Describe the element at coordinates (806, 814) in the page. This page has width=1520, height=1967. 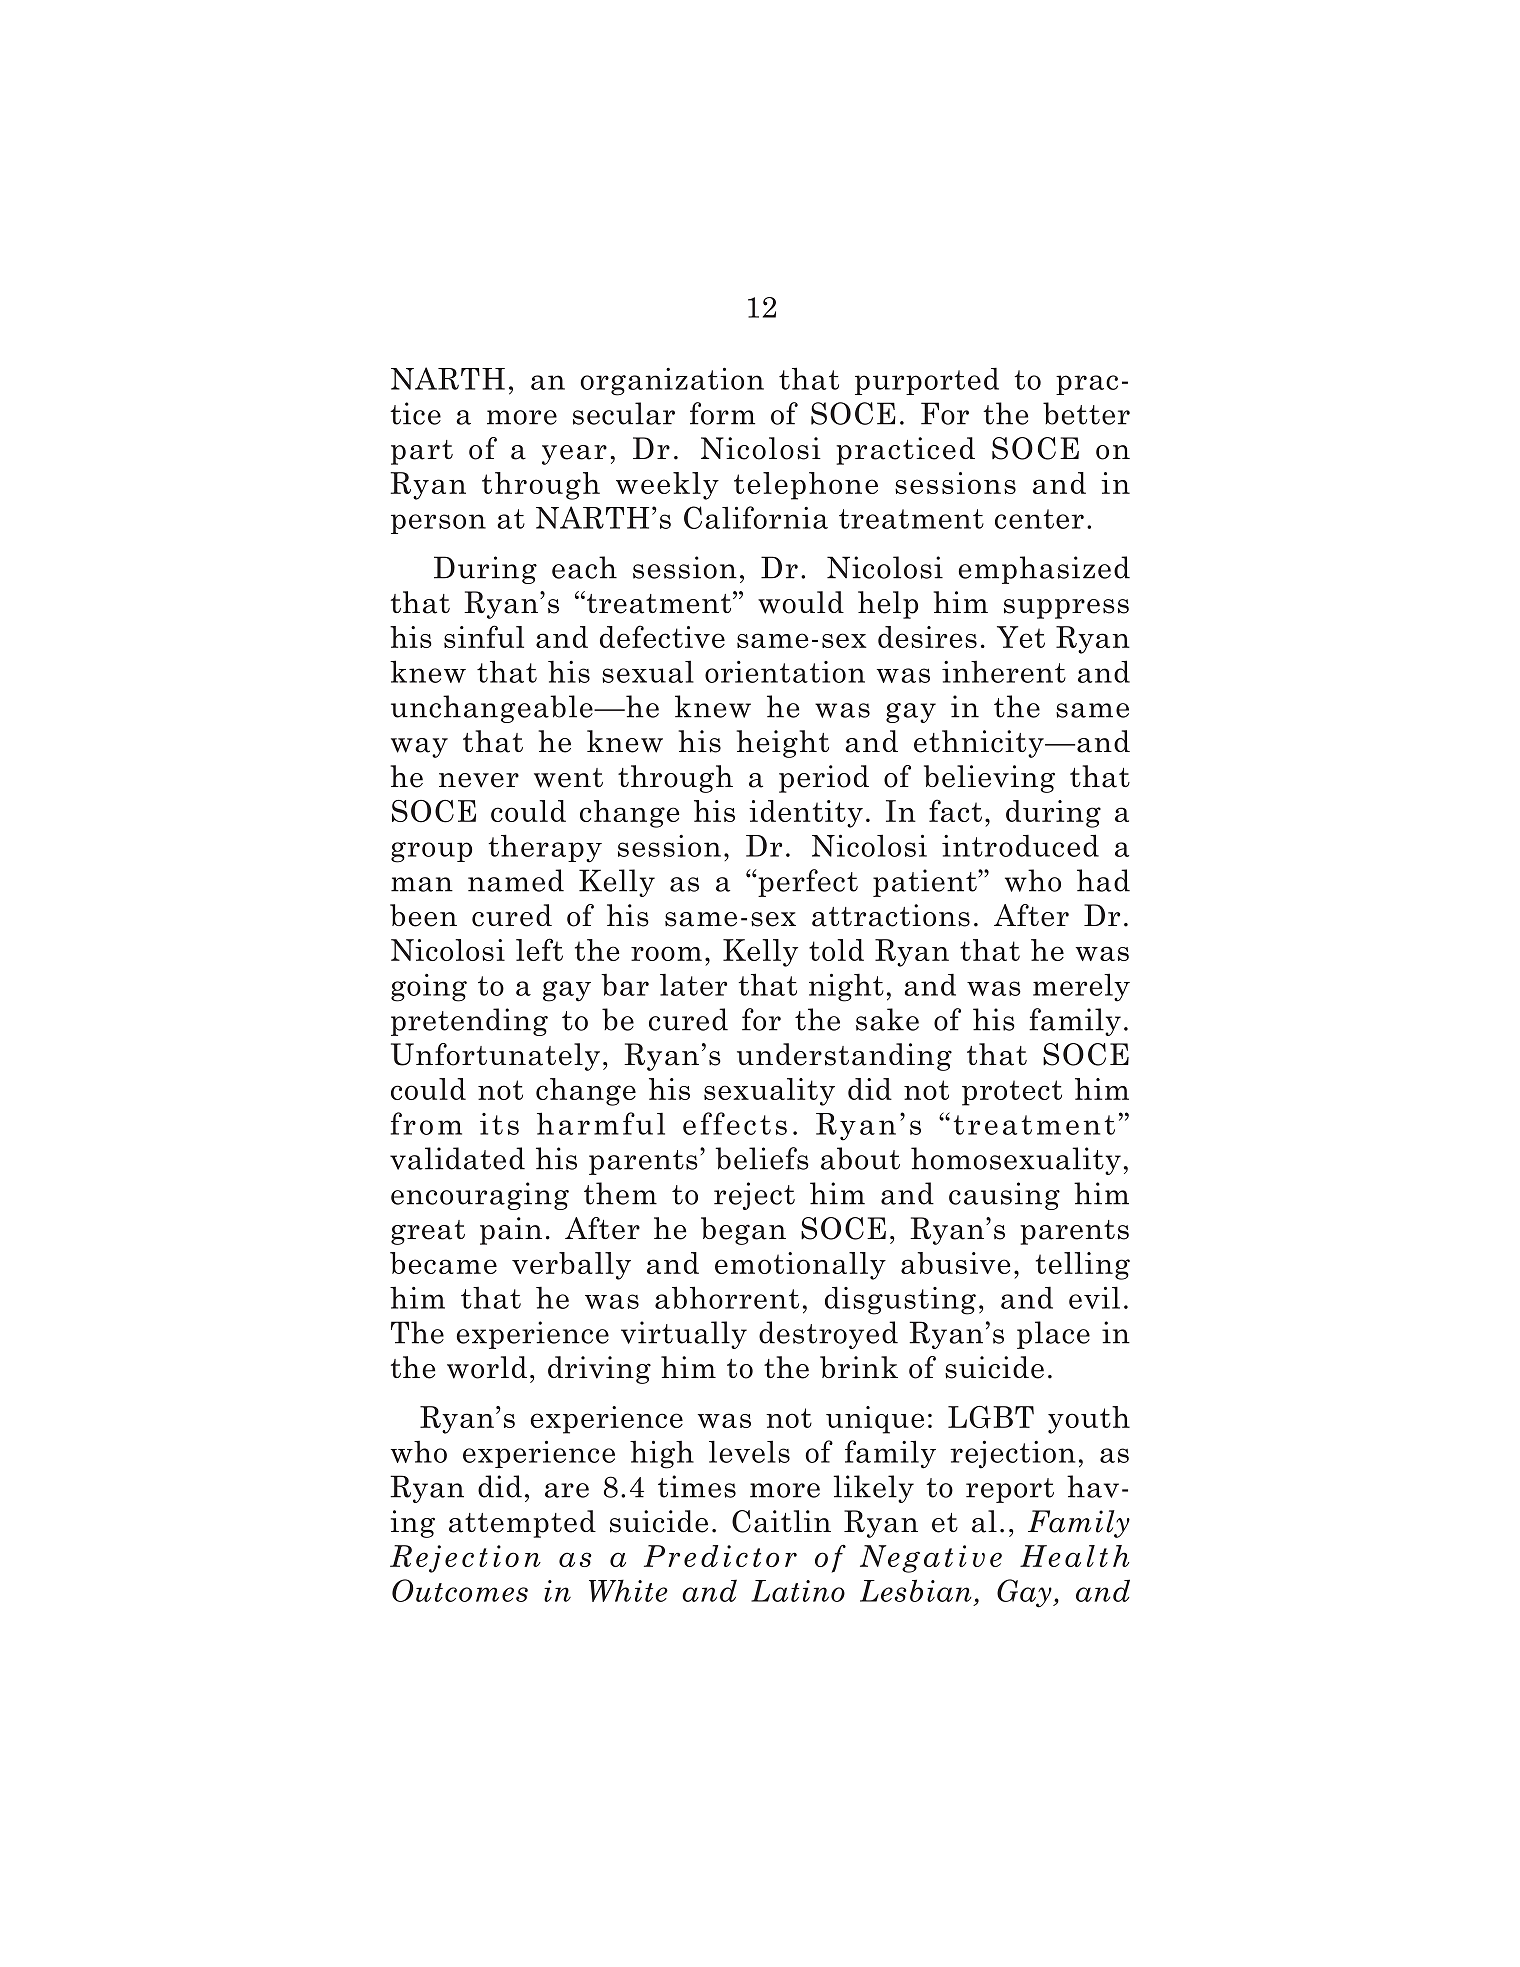
I see `identity` at that location.
